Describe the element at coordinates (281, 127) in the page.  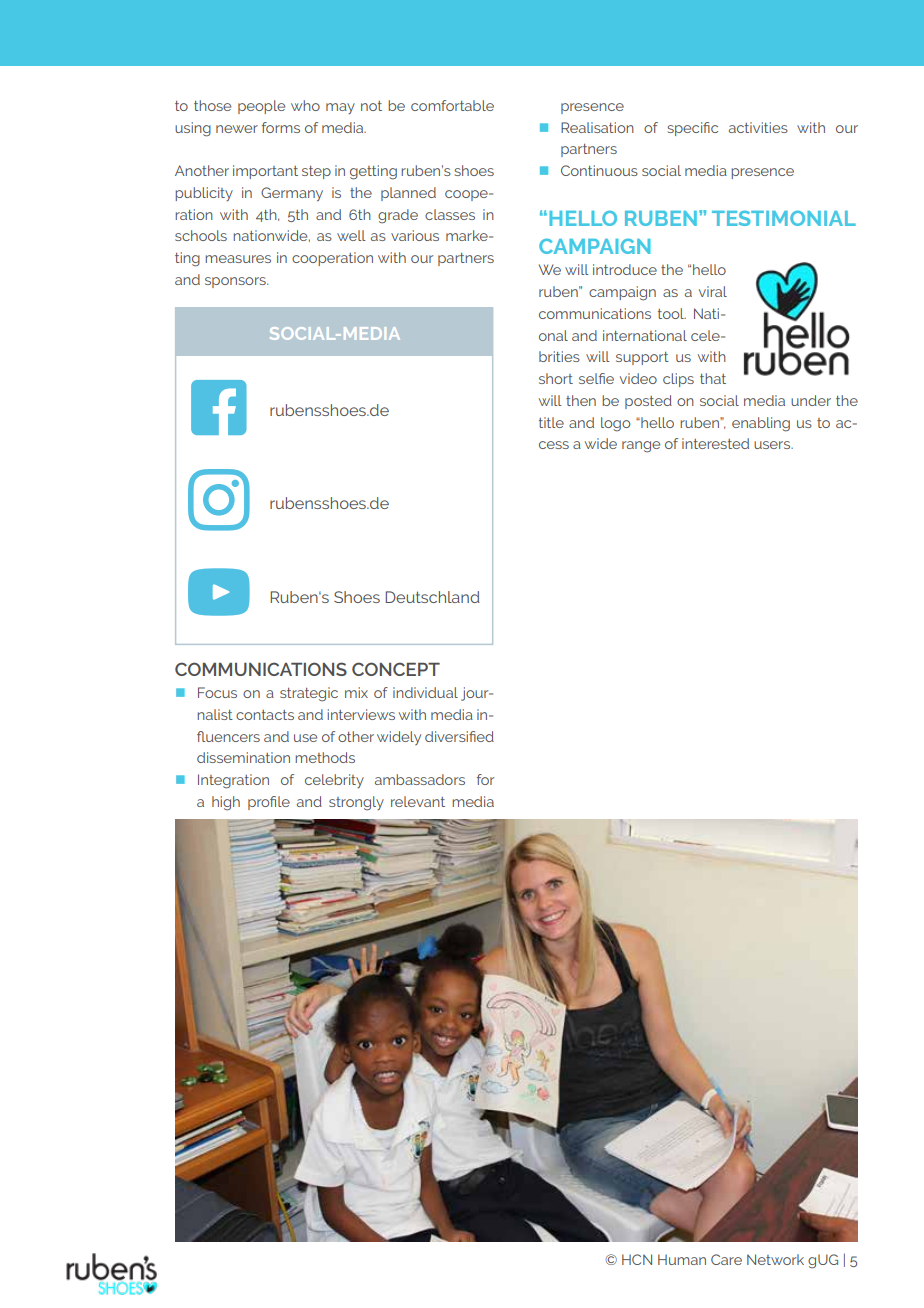
I see `forms` at that location.
